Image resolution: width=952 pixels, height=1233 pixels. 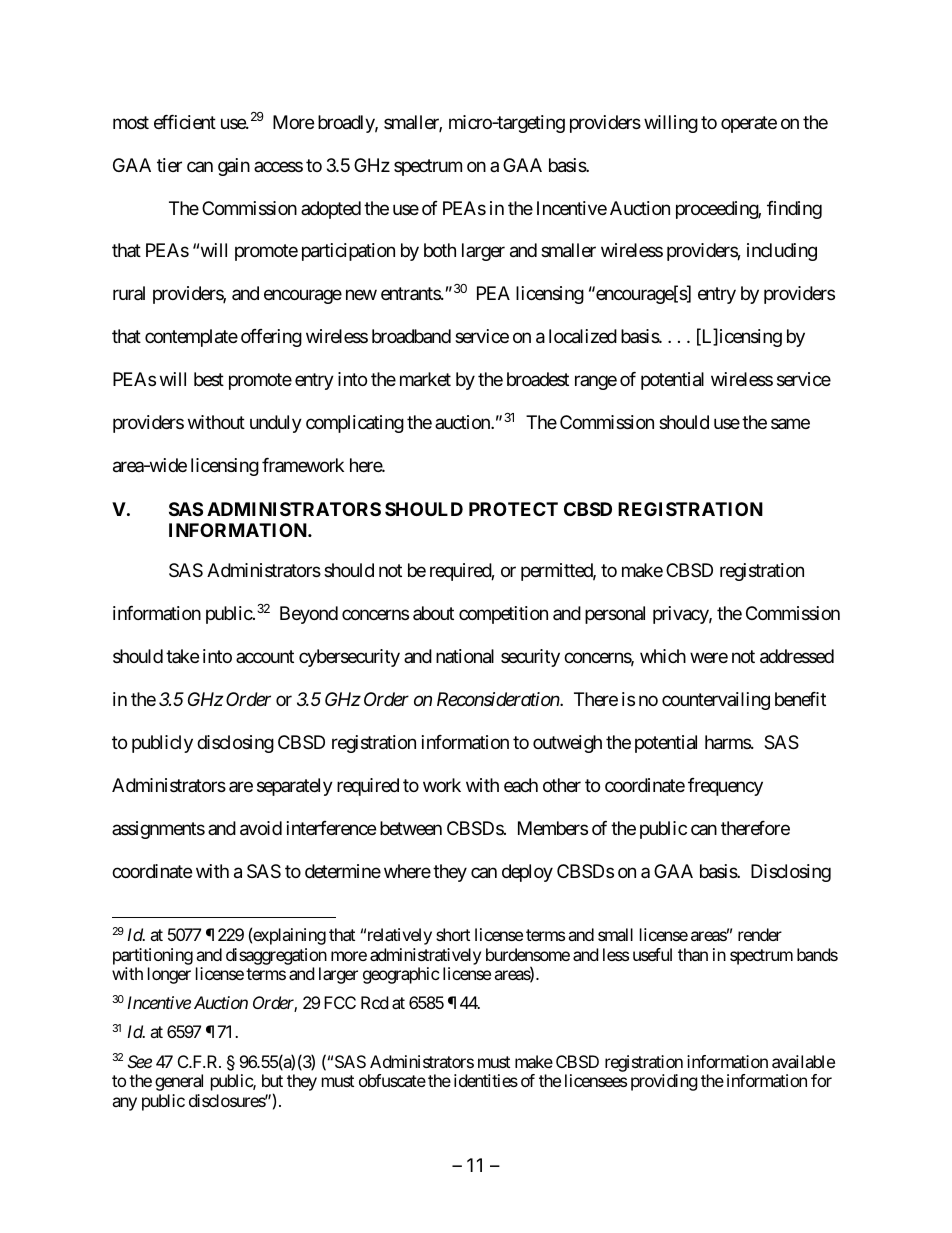 What do you see at coordinates (583, 336) in the screenshot?
I see `localized` at bounding box center [583, 336].
